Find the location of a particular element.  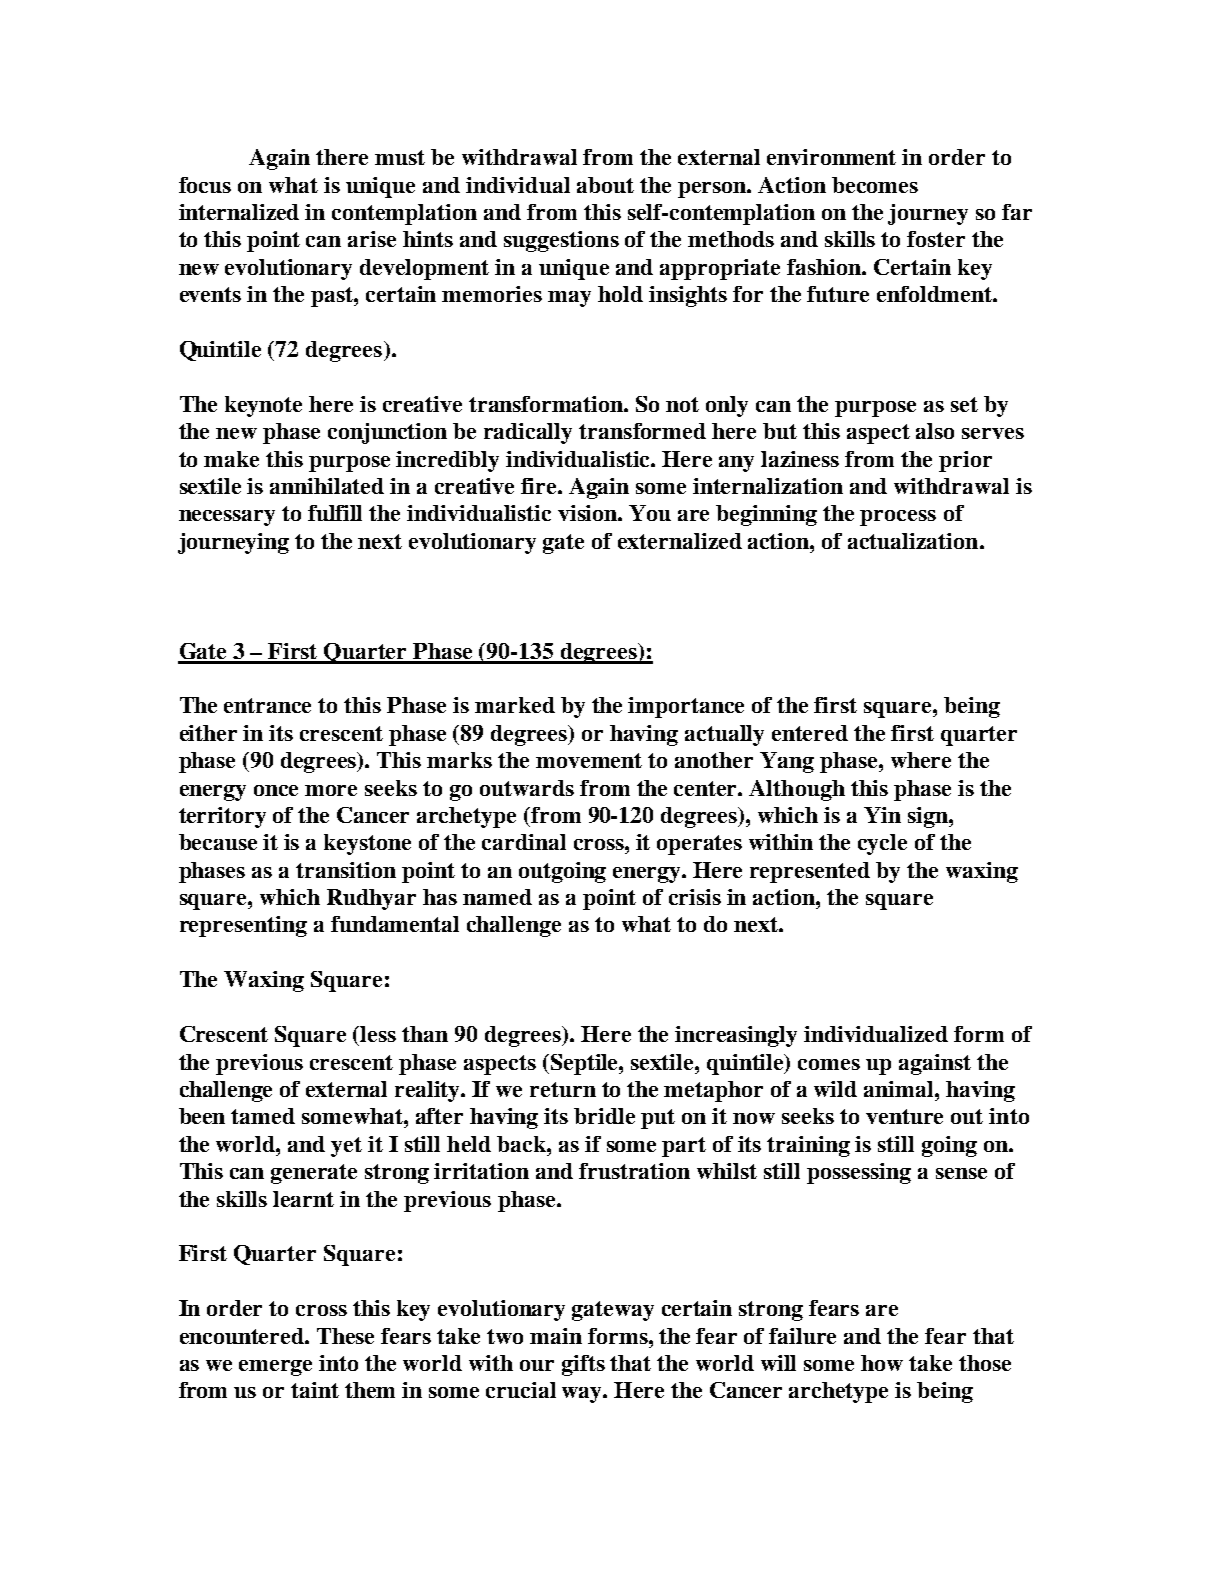

entered is located at coordinates (810, 733).
